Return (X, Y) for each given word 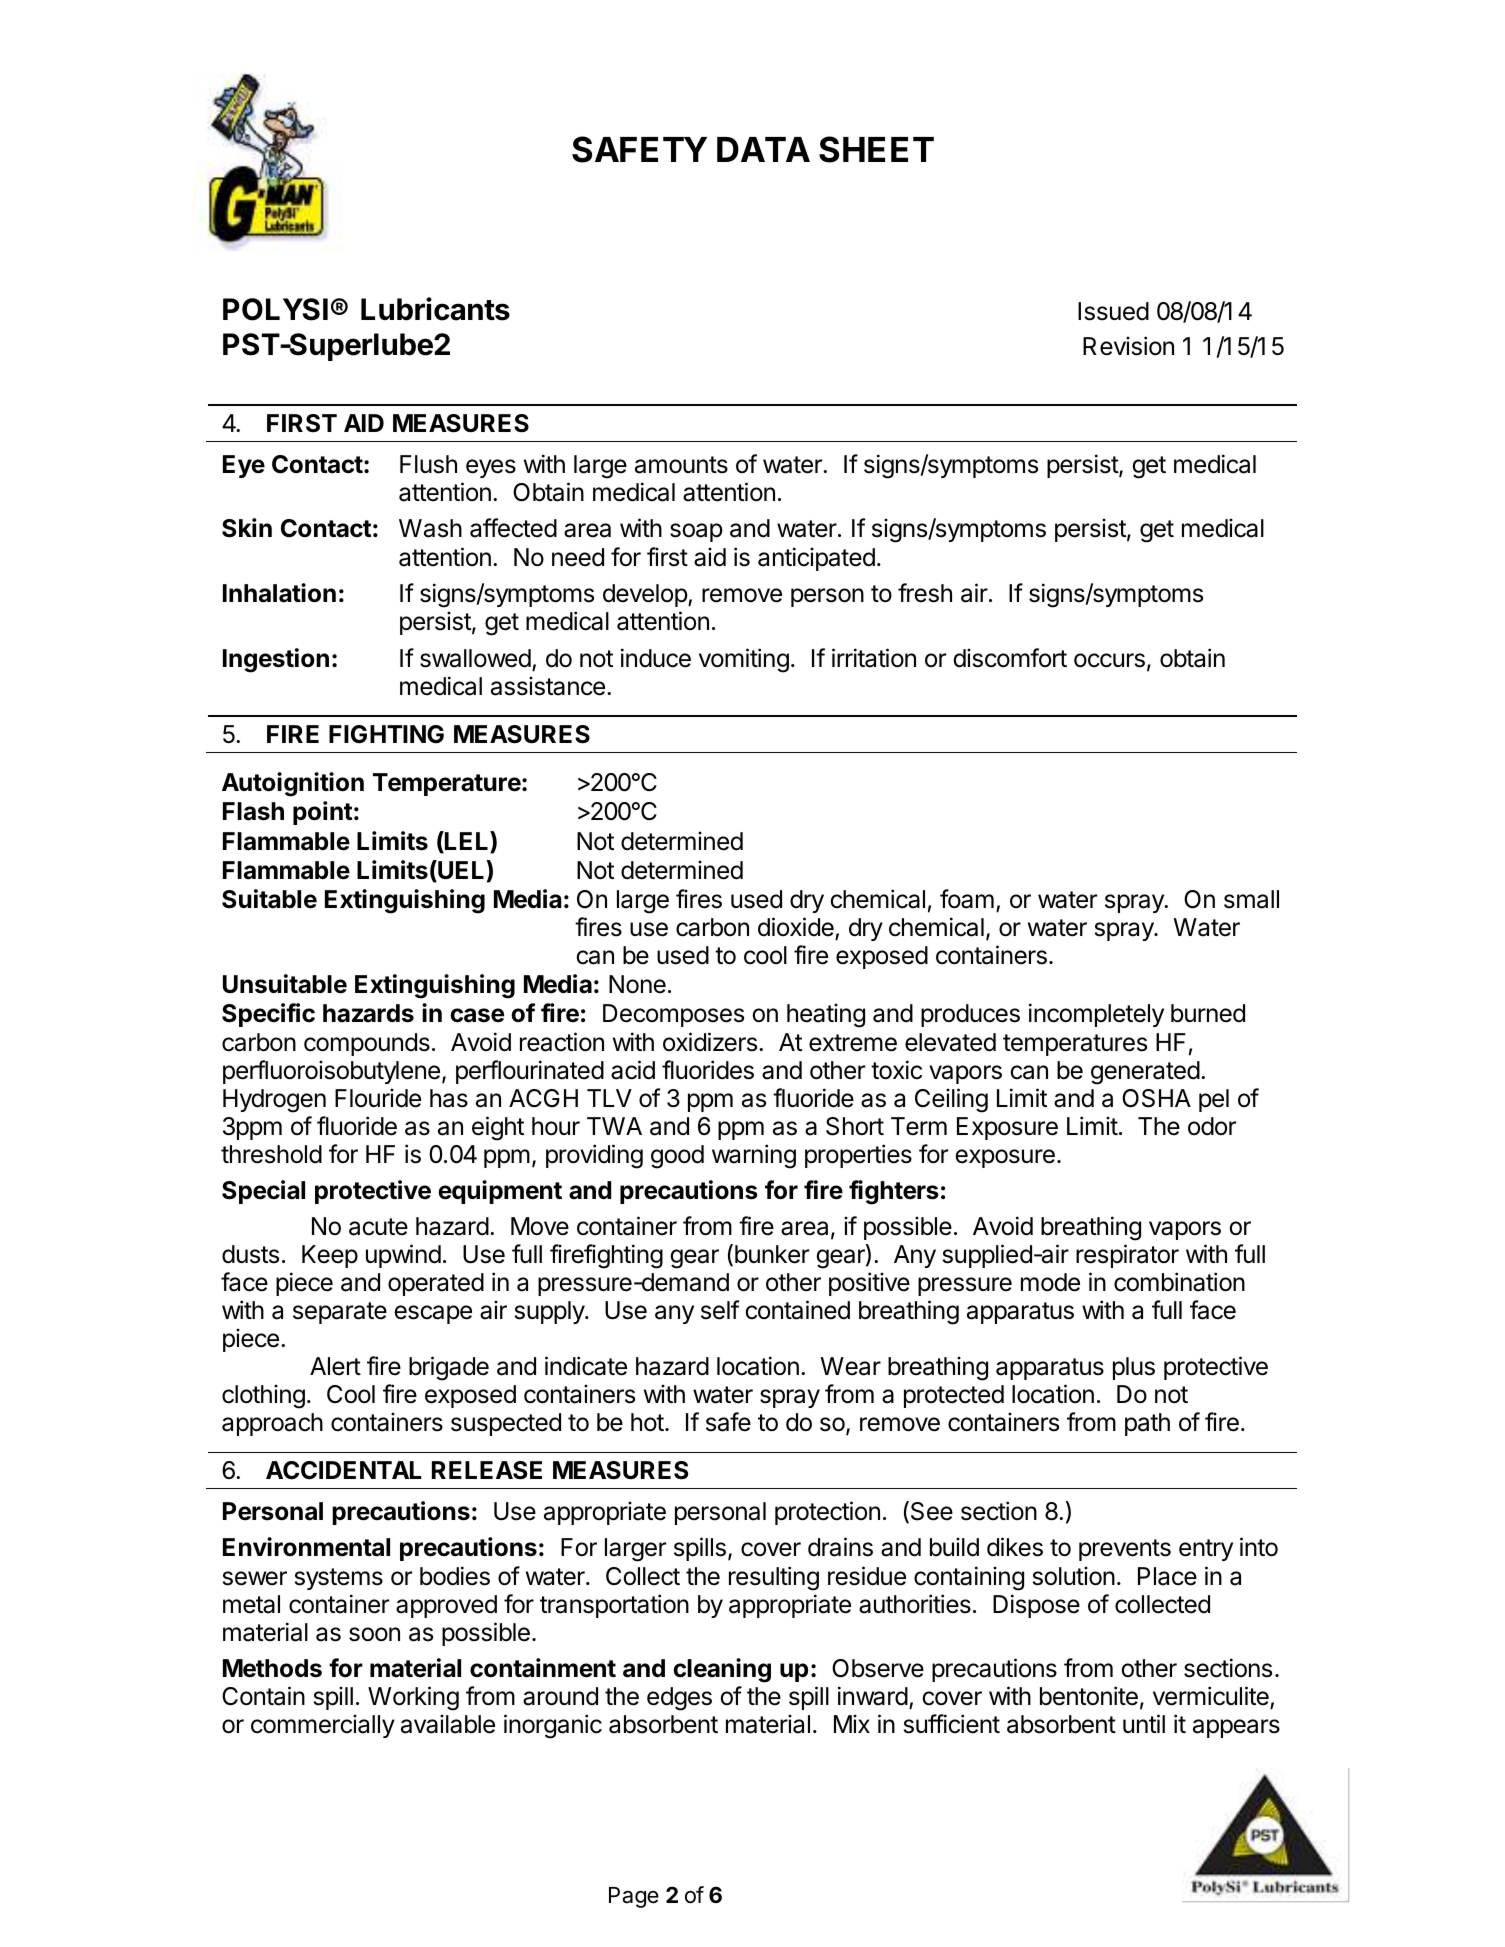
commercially (323, 1726)
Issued (1113, 311)
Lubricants (435, 309)
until (1144, 1723)
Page (634, 1897)
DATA (763, 149)
